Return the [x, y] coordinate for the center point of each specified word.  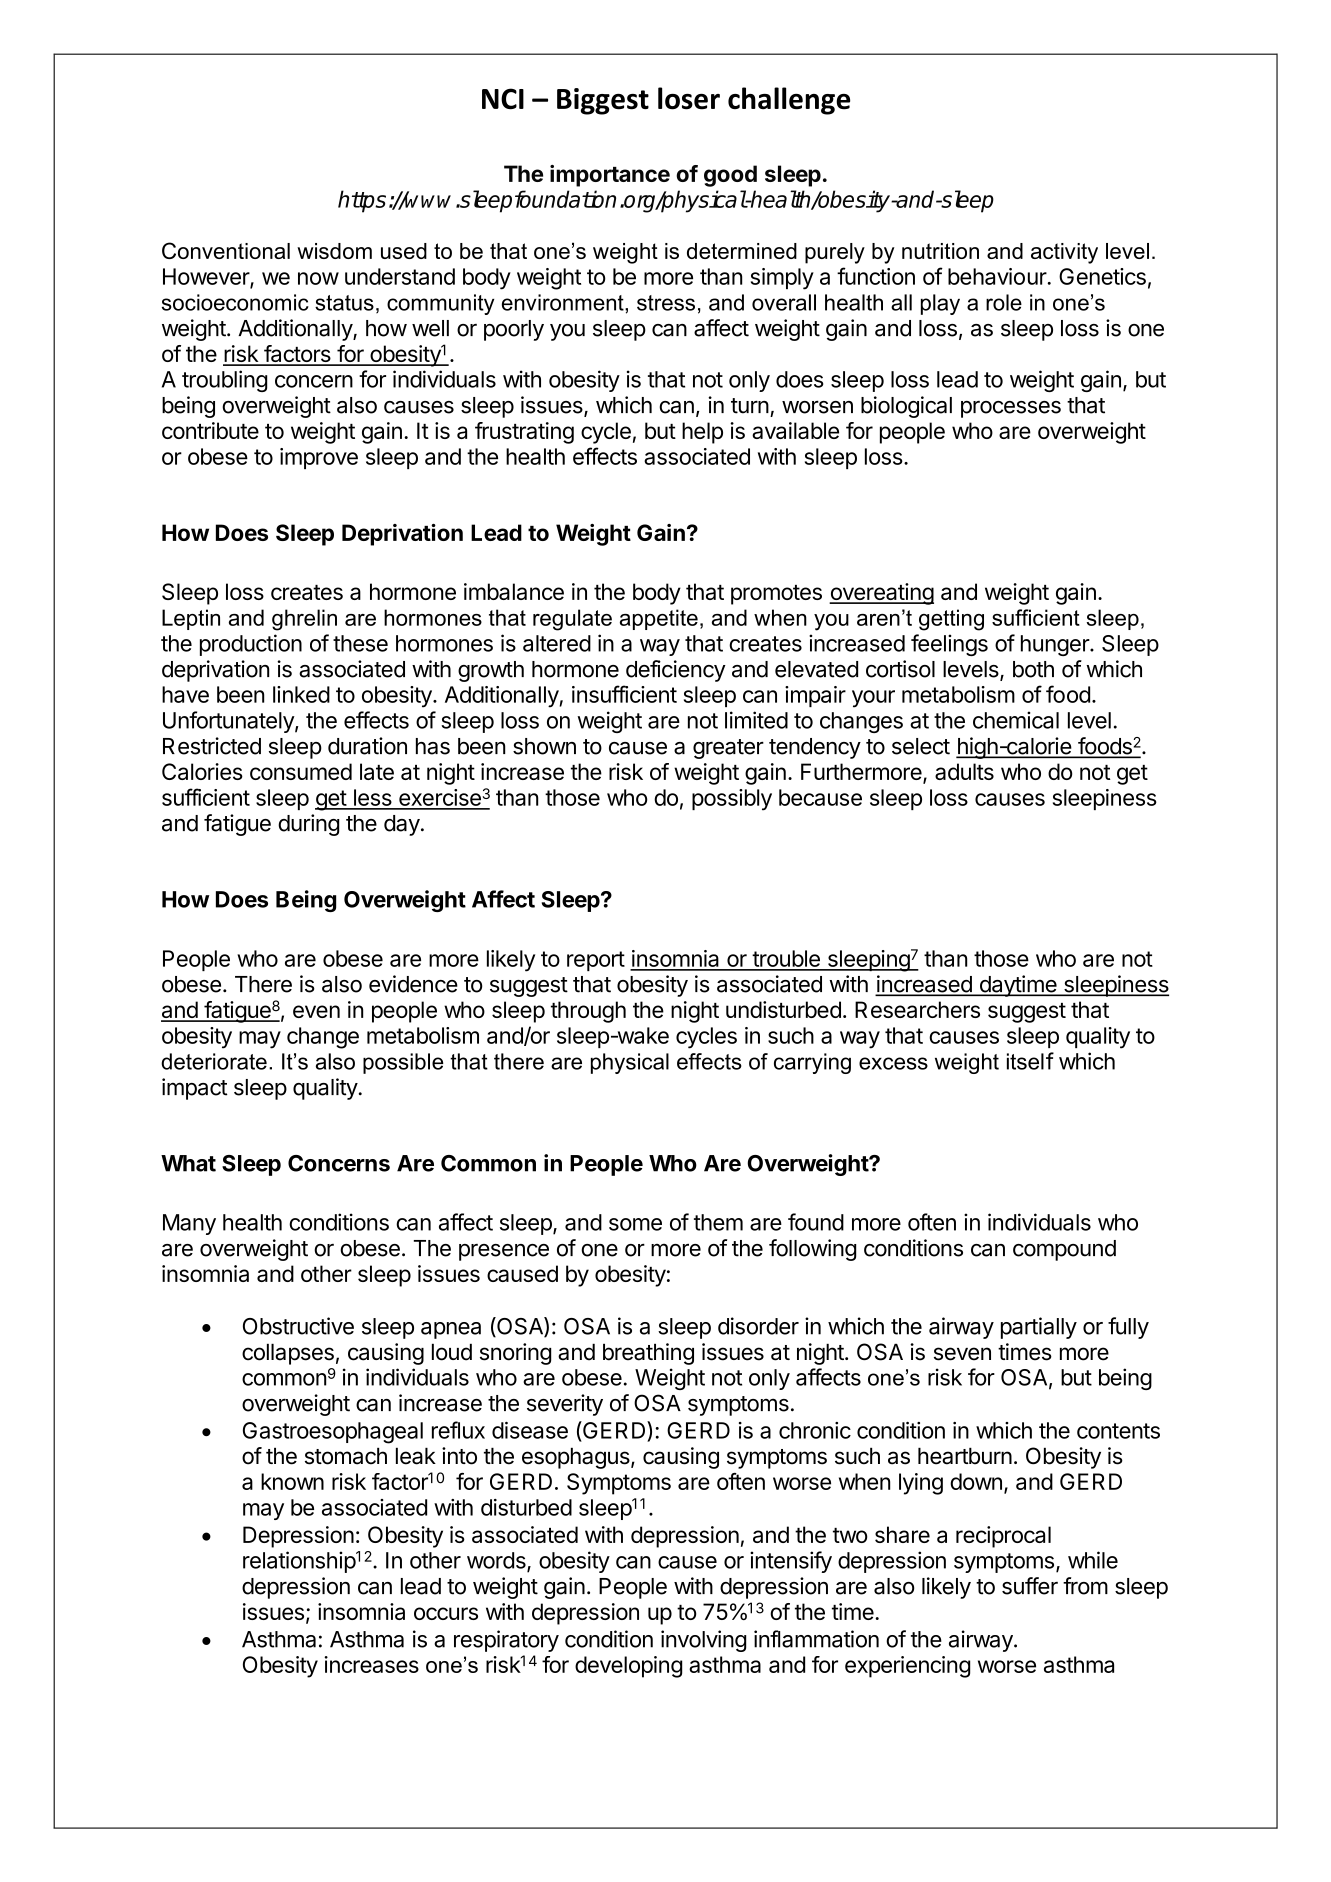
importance [610, 176]
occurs [446, 1613]
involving [703, 1641]
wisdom [334, 251]
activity [1064, 253]
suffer [1030, 1586]
